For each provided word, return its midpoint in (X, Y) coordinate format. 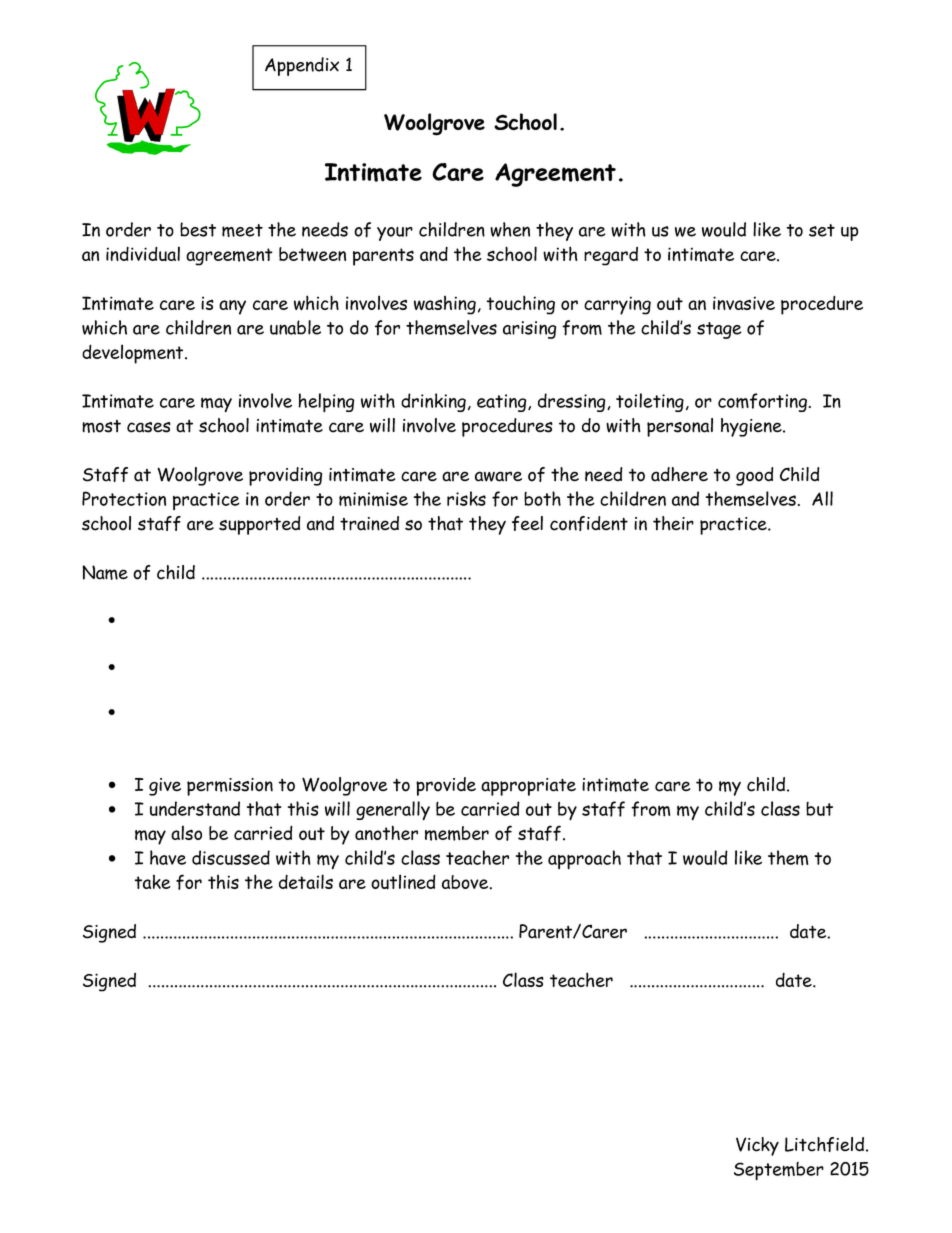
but (819, 809)
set (822, 230)
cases (149, 427)
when (510, 229)
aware (498, 476)
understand (195, 808)
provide (446, 786)
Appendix (302, 66)
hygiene (752, 427)
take (152, 882)
